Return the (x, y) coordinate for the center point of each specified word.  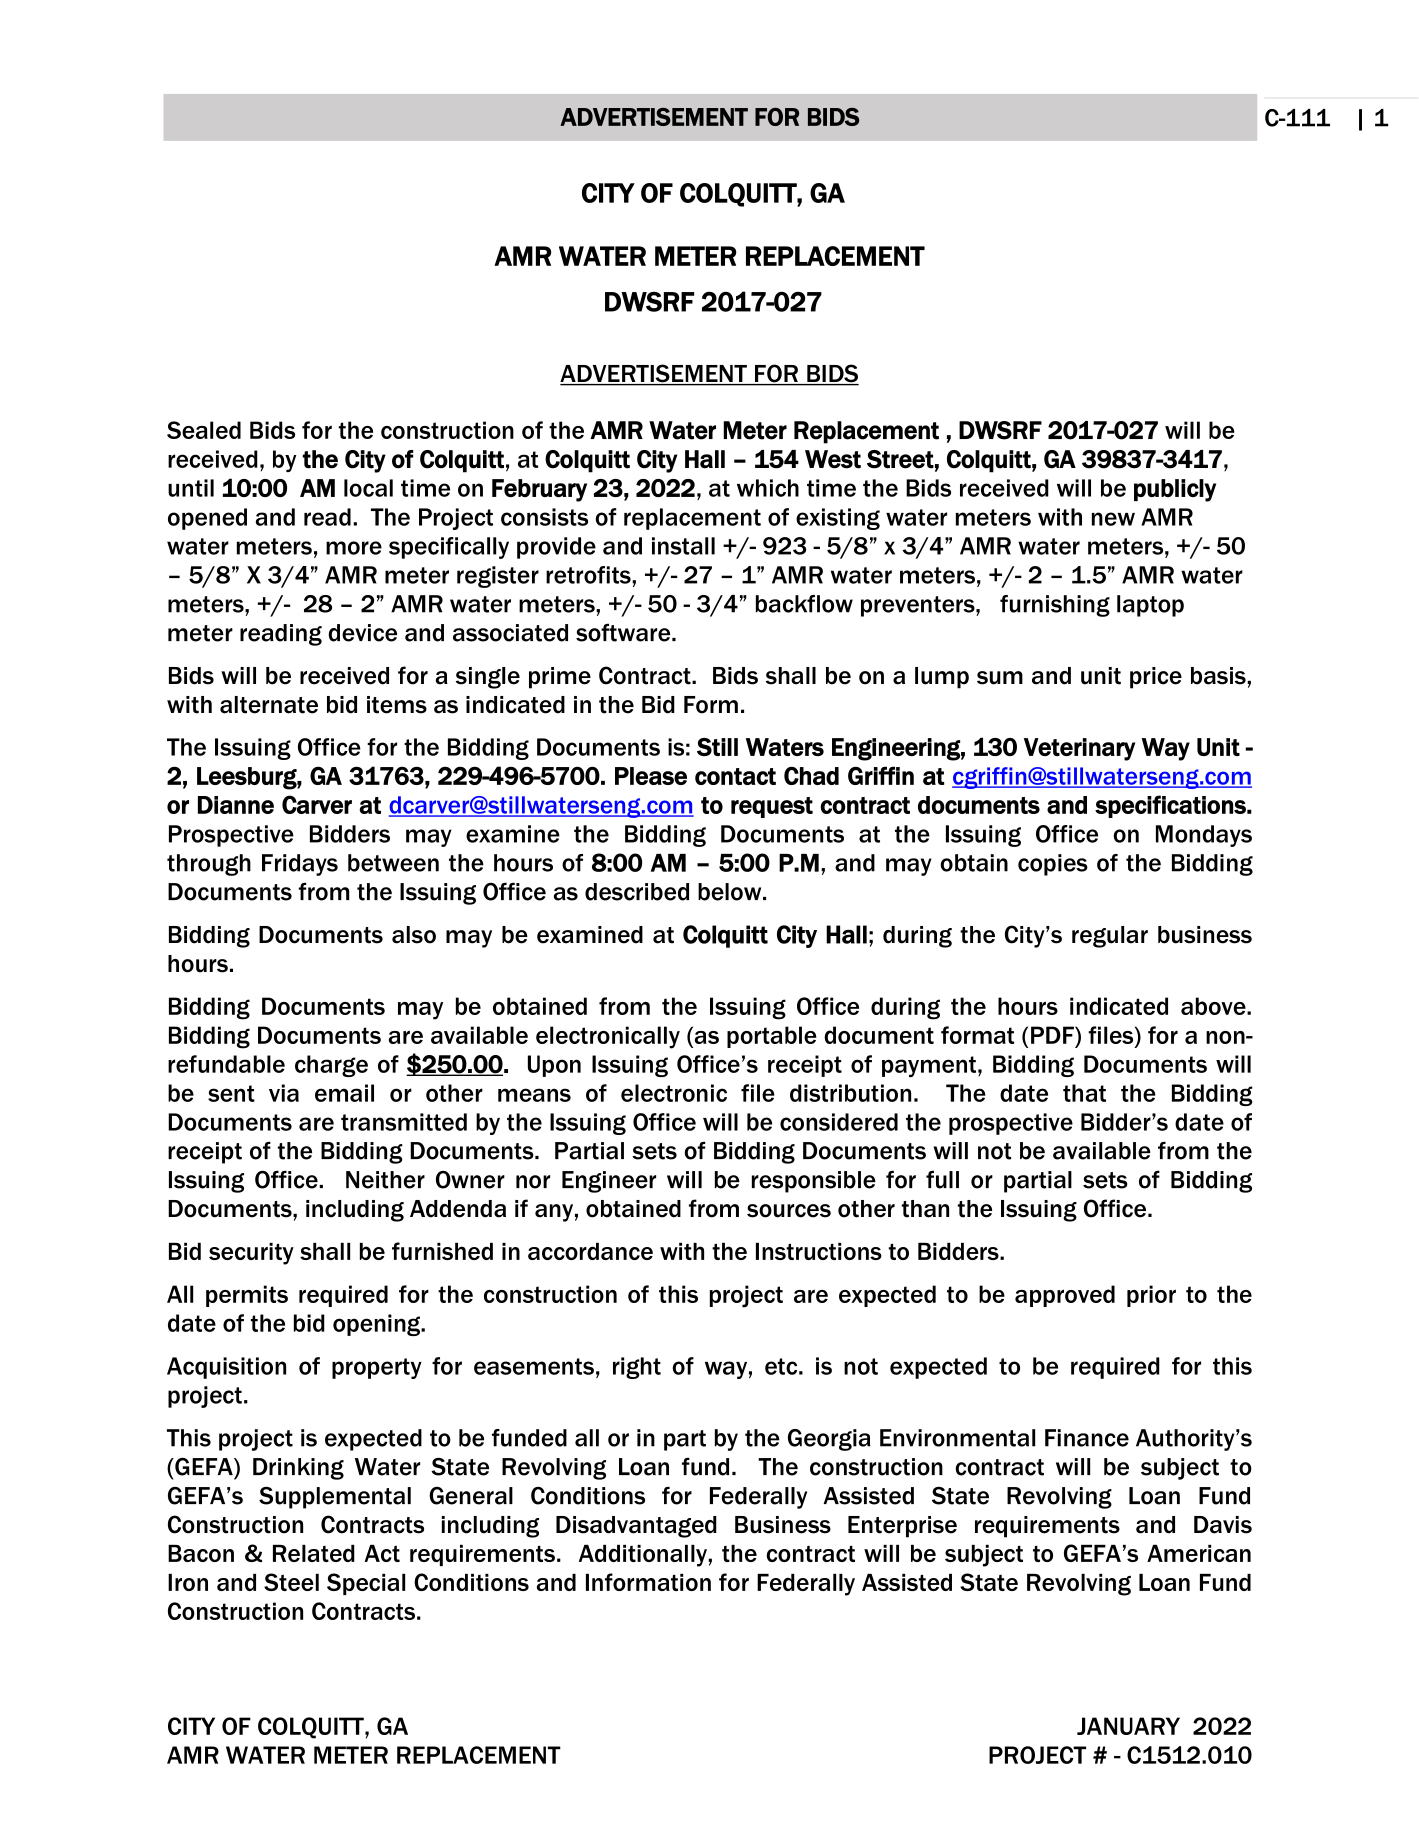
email (344, 1093)
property (377, 1368)
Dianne (236, 805)
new (1113, 519)
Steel (291, 1582)
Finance (1087, 1438)
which (768, 488)
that (1084, 1093)
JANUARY (1128, 1726)
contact (735, 776)
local (368, 488)
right (637, 1368)
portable (772, 1037)
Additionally (644, 1556)
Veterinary (1079, 749)
